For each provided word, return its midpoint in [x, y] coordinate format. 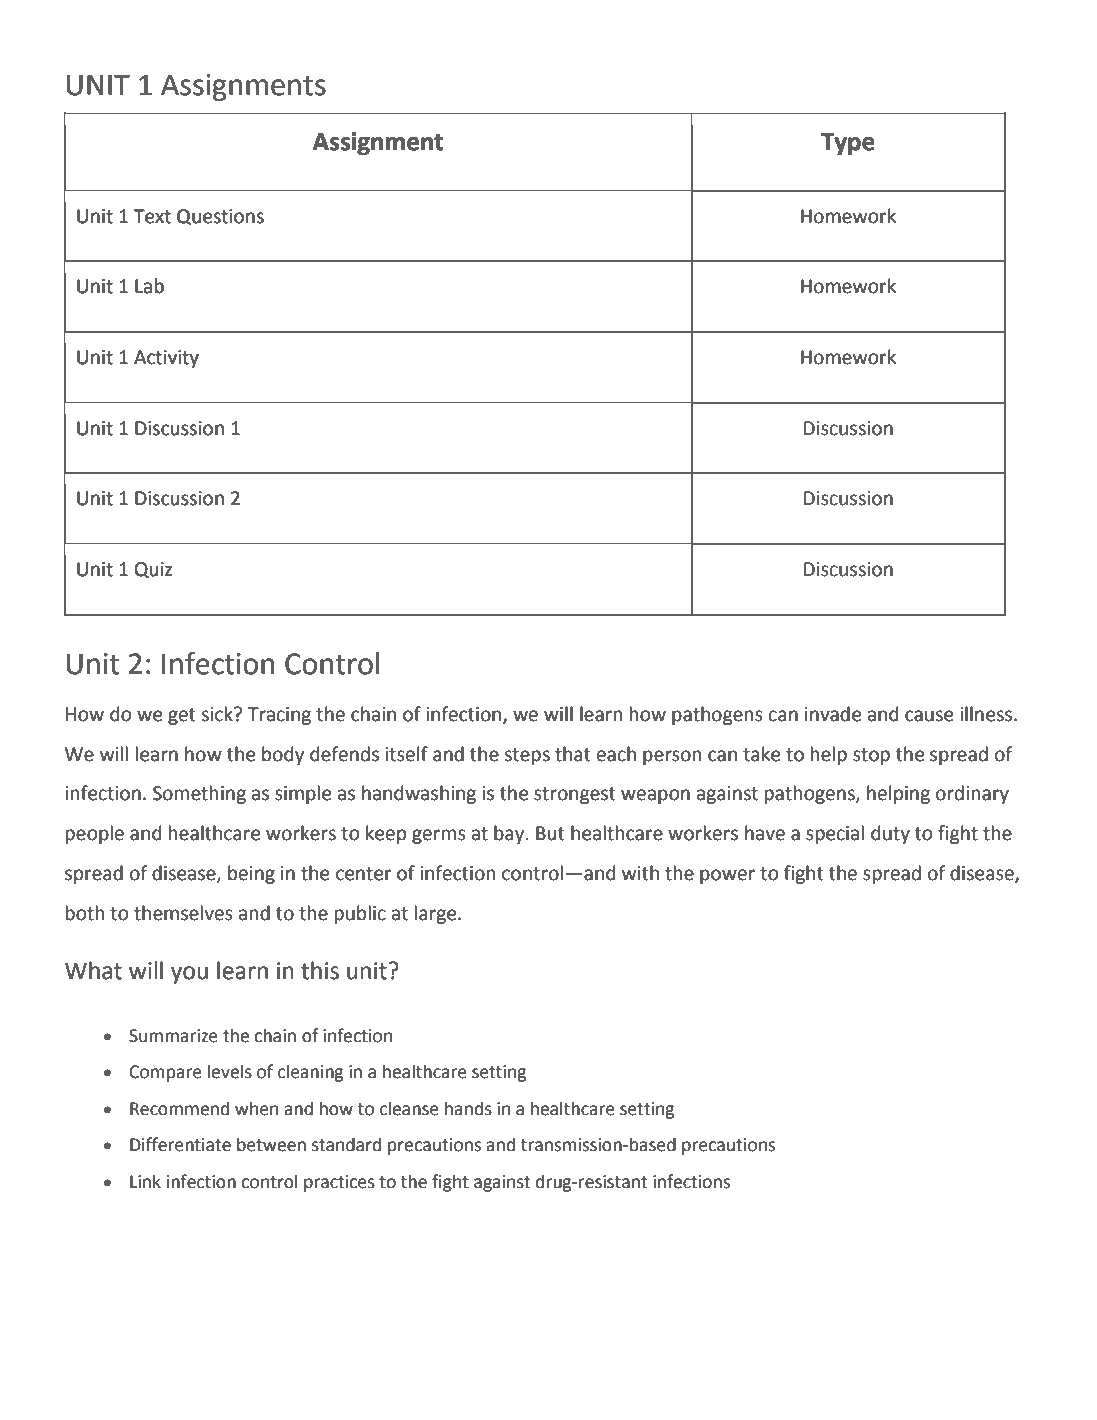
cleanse [409, 1108]
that [573, 754]
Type [848, 144]
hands [468, 1108]
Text [152, 216]
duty [890, 834]
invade [833, 714]
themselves [183, 913]
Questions [220, 217]
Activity [166, 359]
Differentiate [180, 1144]
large [437, 914]
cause [929, 716]
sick [218, 714]
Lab [149, 286]
